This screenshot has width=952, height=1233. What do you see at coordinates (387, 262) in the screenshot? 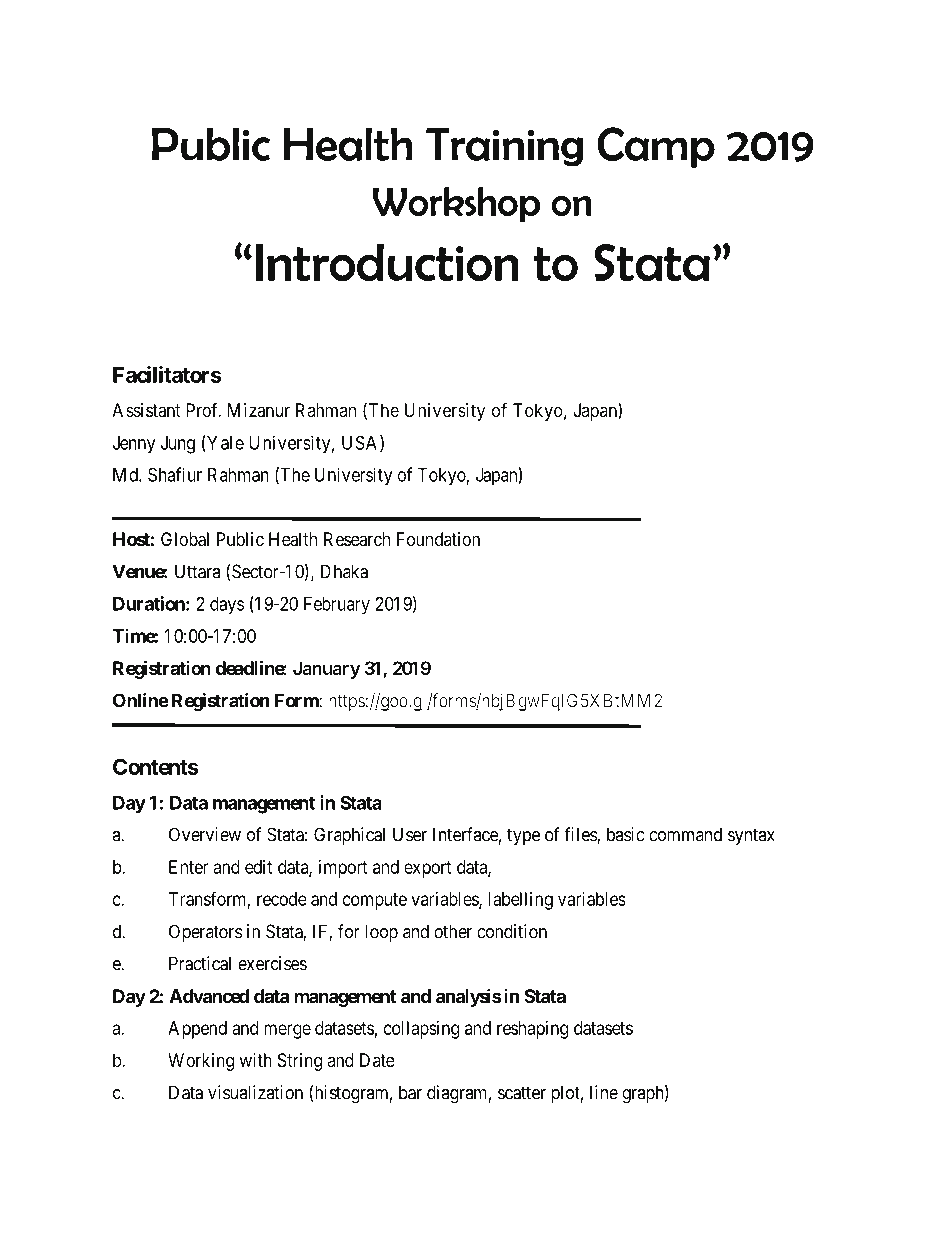
I see `Introduction` at bounding box center [387, 262].
